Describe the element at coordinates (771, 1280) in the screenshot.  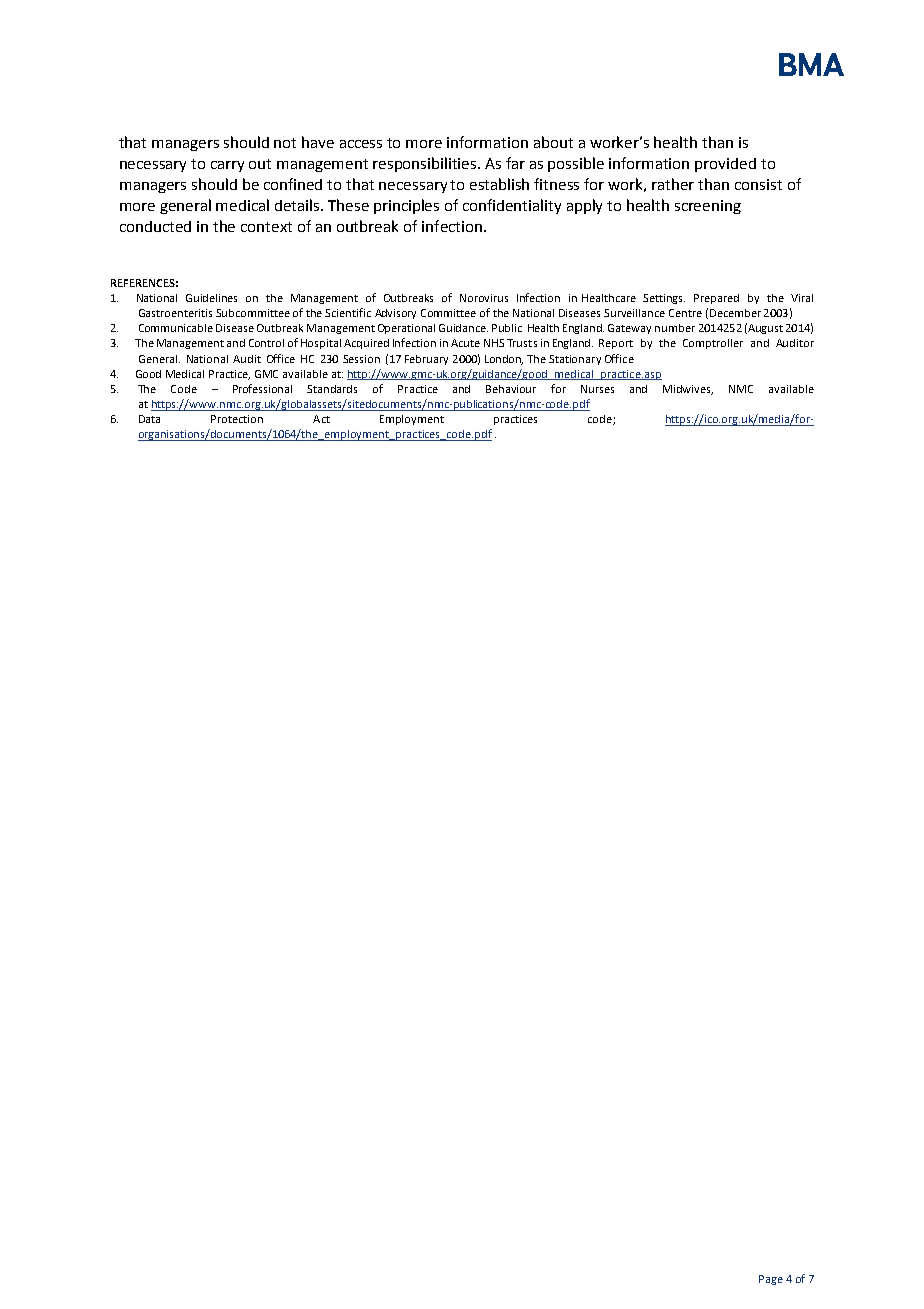
I see `Page` at that location.
